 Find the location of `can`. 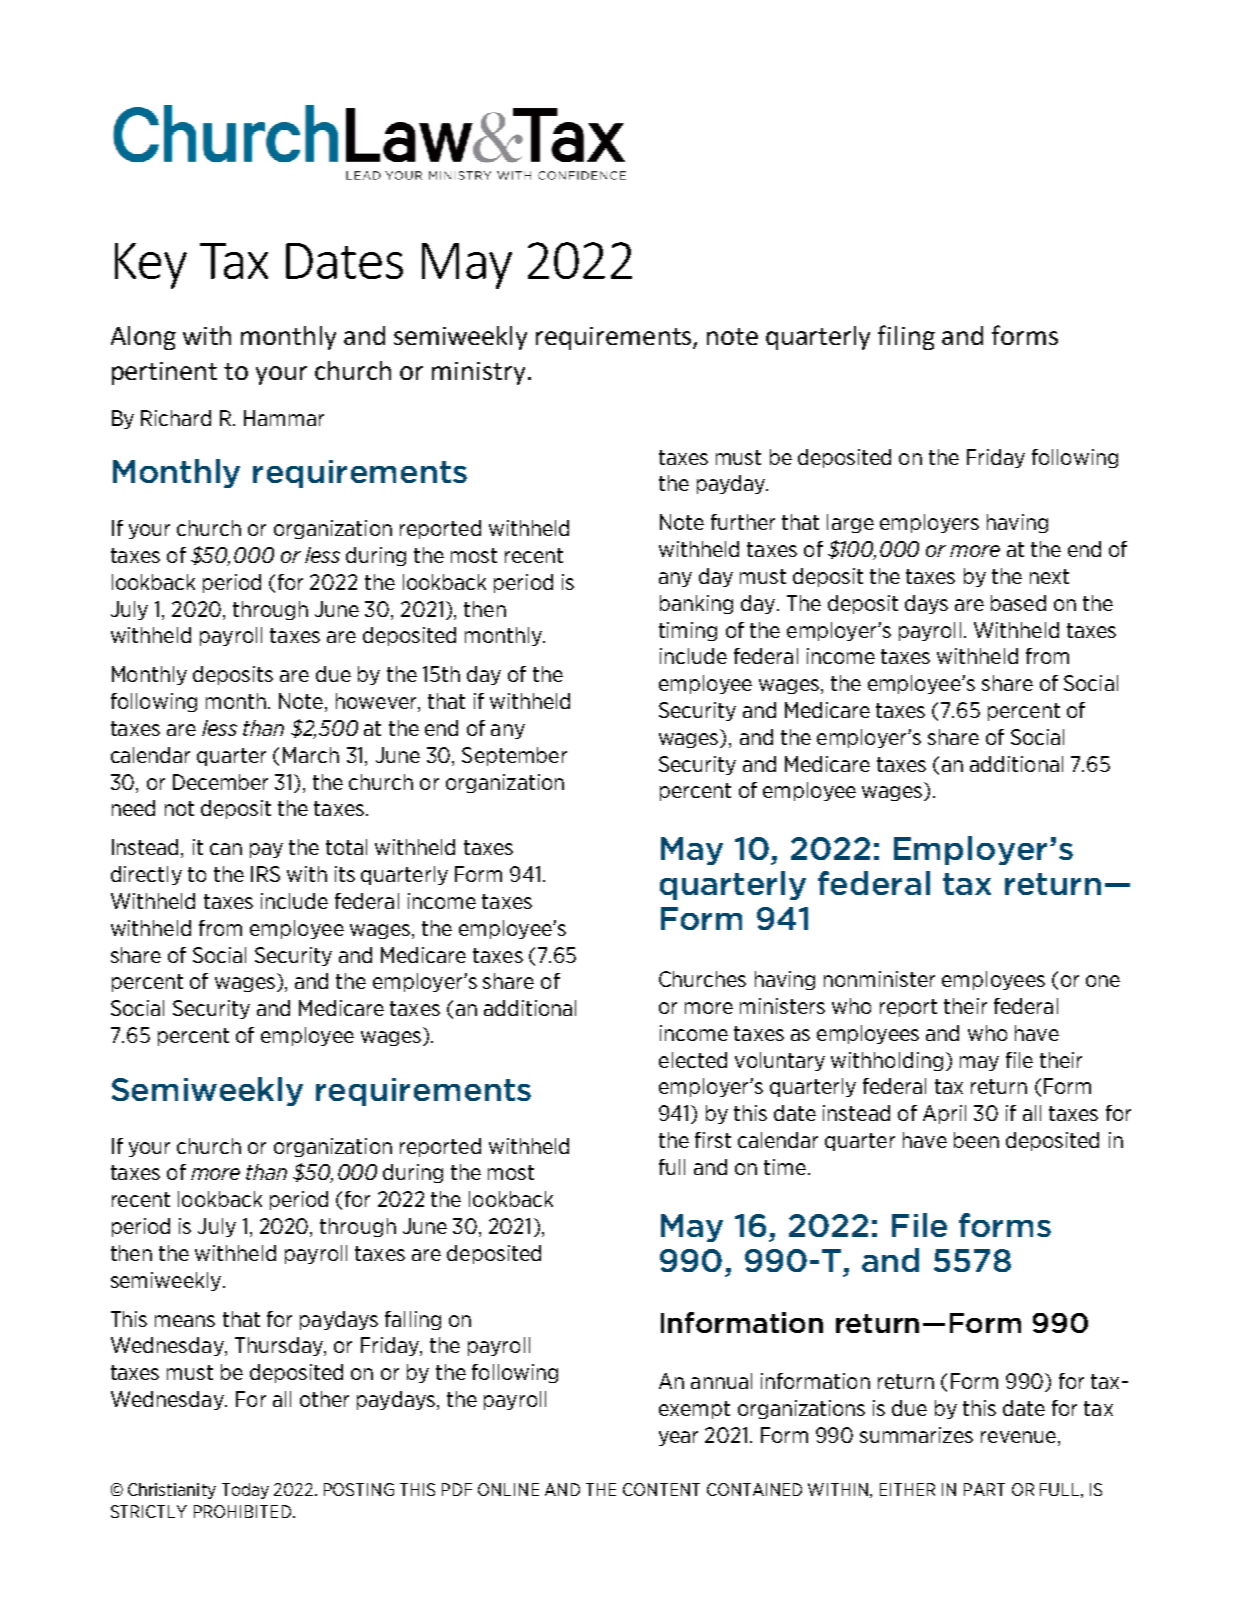

can is located at coordinates (226, 849).
